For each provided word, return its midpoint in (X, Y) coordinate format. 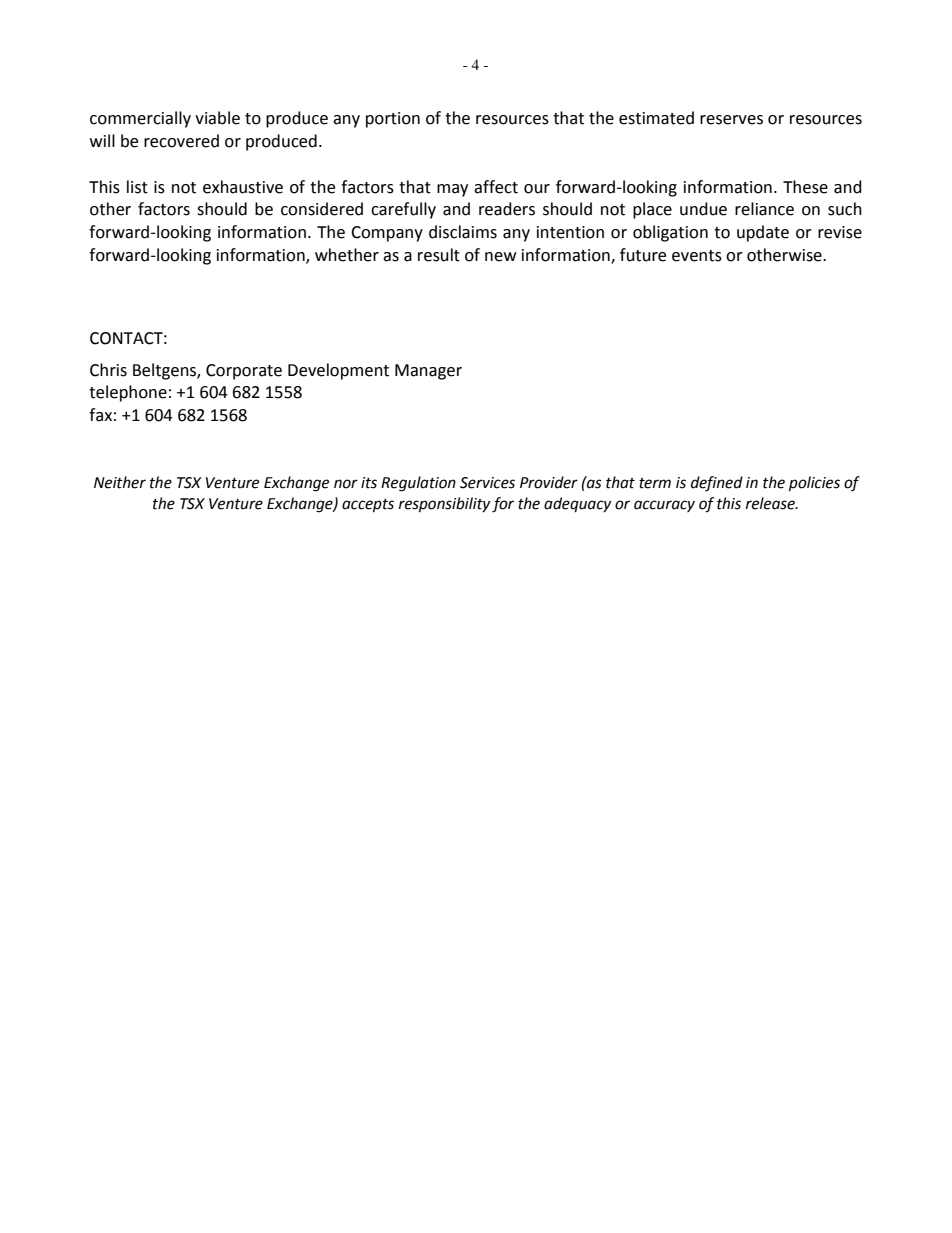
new (500, 257)
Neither (120, 482)
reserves (731, 120)
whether (347, 255)
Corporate (244, 372)
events (697, 256)
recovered (181, 141)
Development (338, 371)
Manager (428, 372)
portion (393, 120)
